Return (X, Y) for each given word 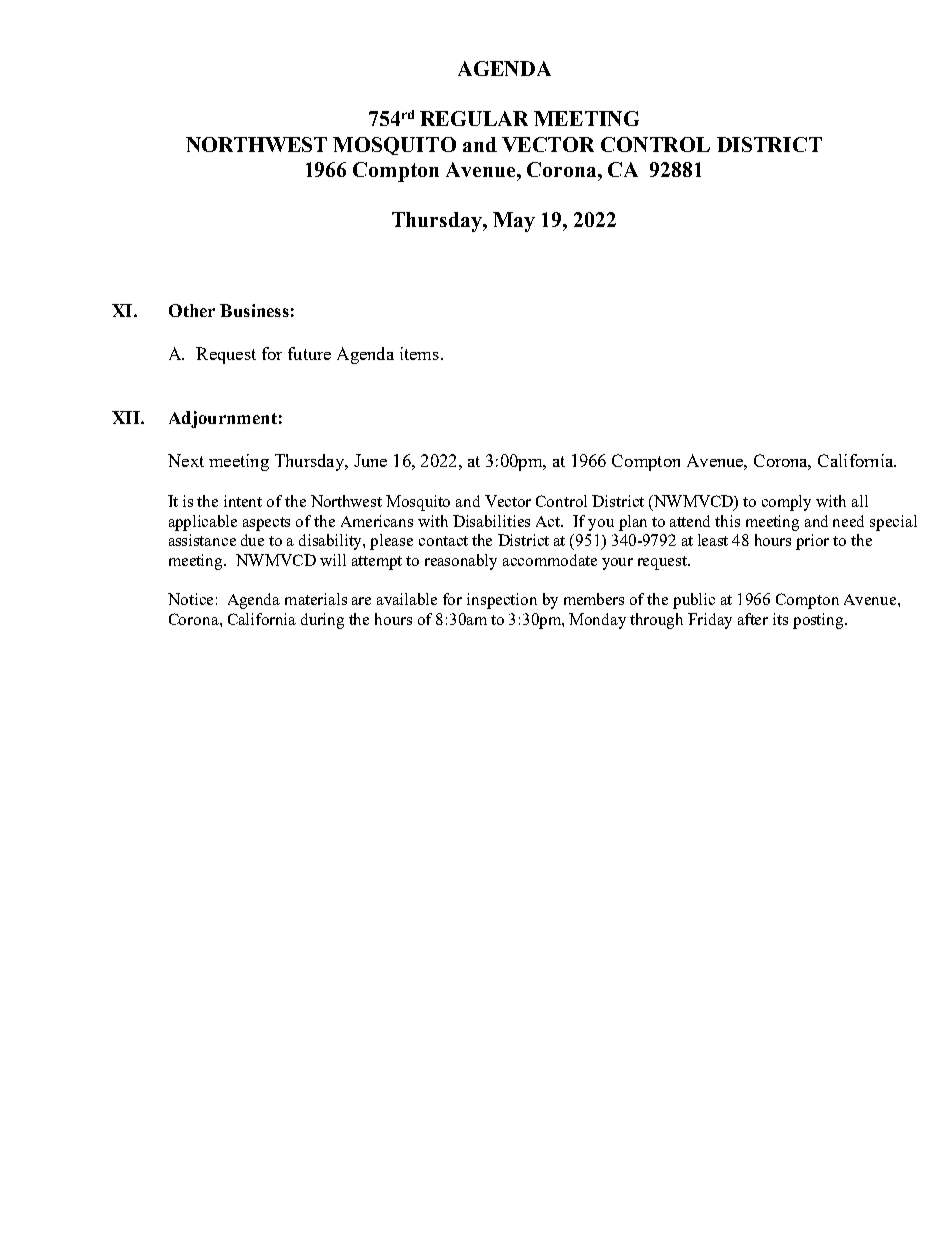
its (780, 619)
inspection (502, 601)
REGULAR (474, 118)
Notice (190, 599)
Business (254, 310)
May (514, 222)
